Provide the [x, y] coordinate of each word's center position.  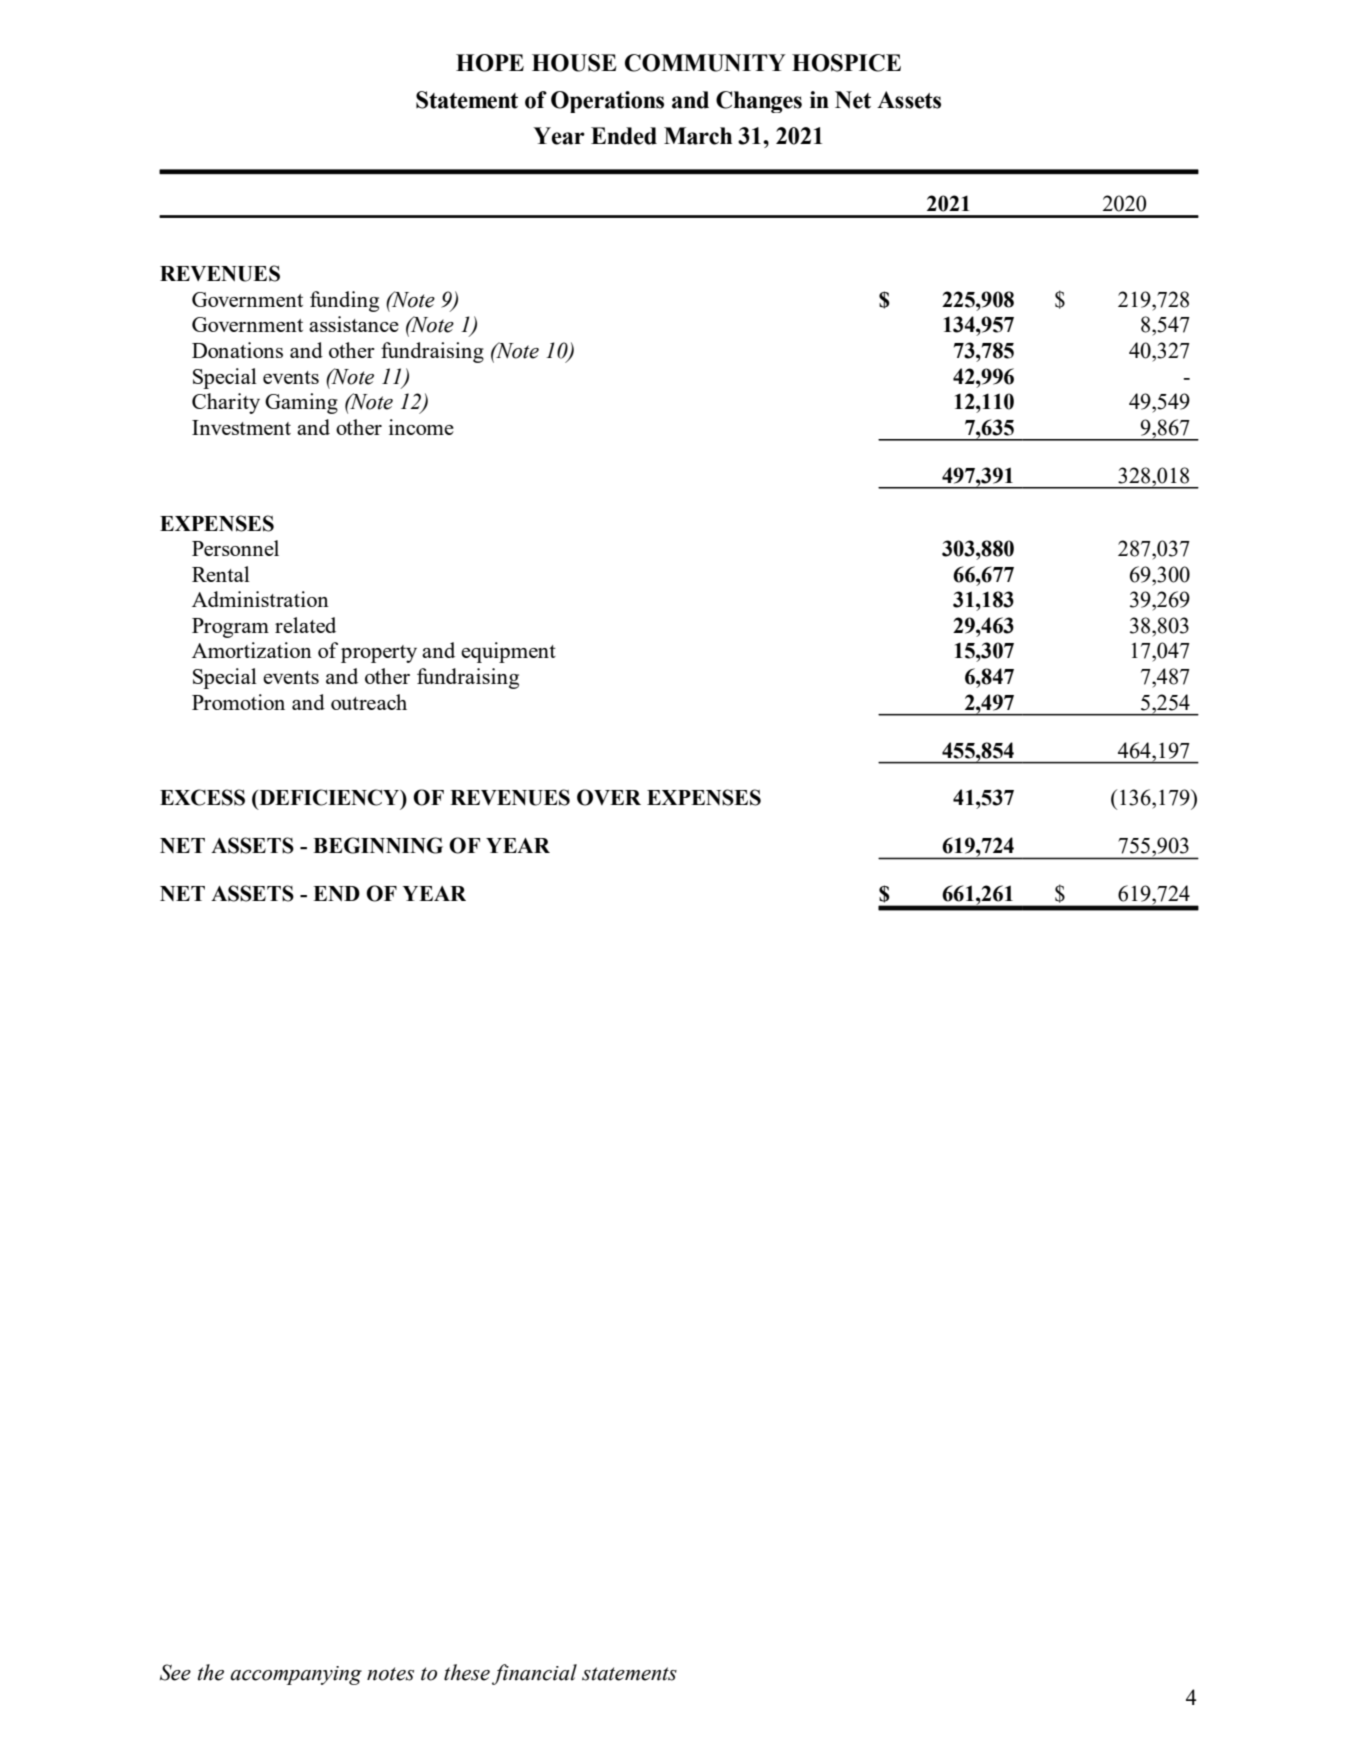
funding [344, 301]
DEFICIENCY [329, 798]
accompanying [296, 1675]
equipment [508, 652]
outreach [369, 702]
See [175, 1672]
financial [534, 1674]
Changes [759, 102]
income [421, 427]
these [467, 1672]
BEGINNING [378, 845]
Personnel [235, 548]
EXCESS [202, 797]
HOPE [490, 63]
